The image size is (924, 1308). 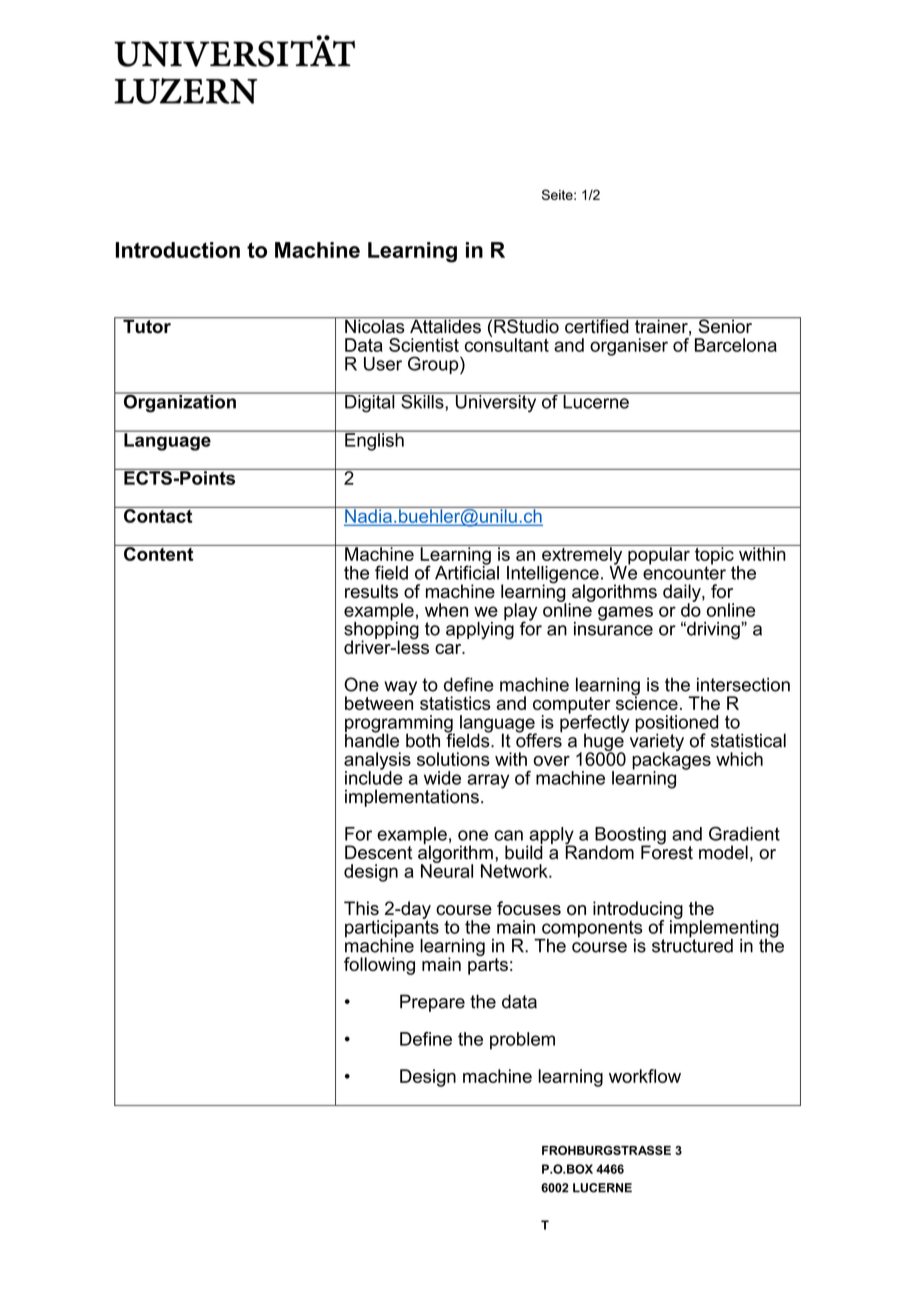 I want to click on wide, so click(x=442, y=778).
